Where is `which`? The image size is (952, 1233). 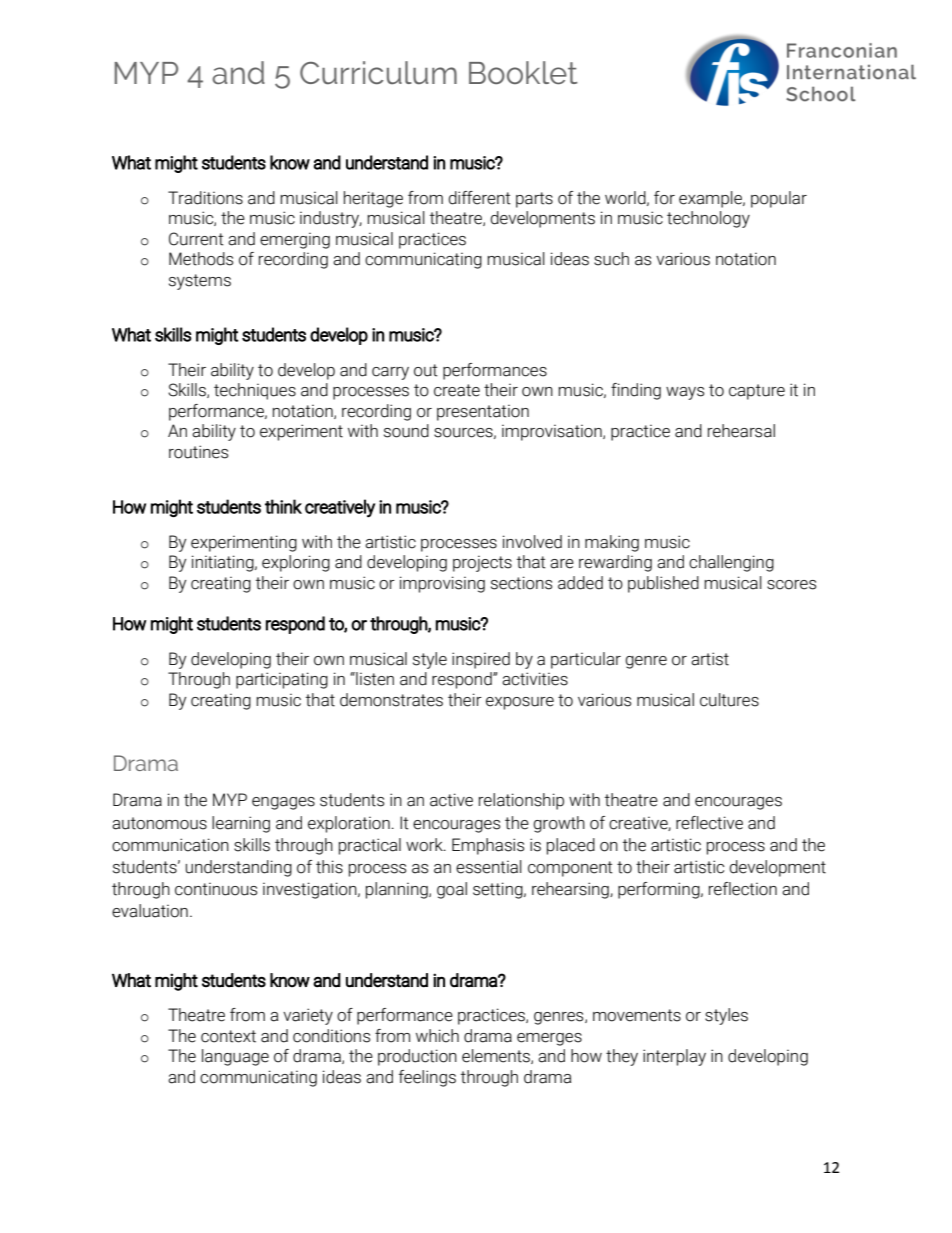
which is located at coordinates (437, 1036).
